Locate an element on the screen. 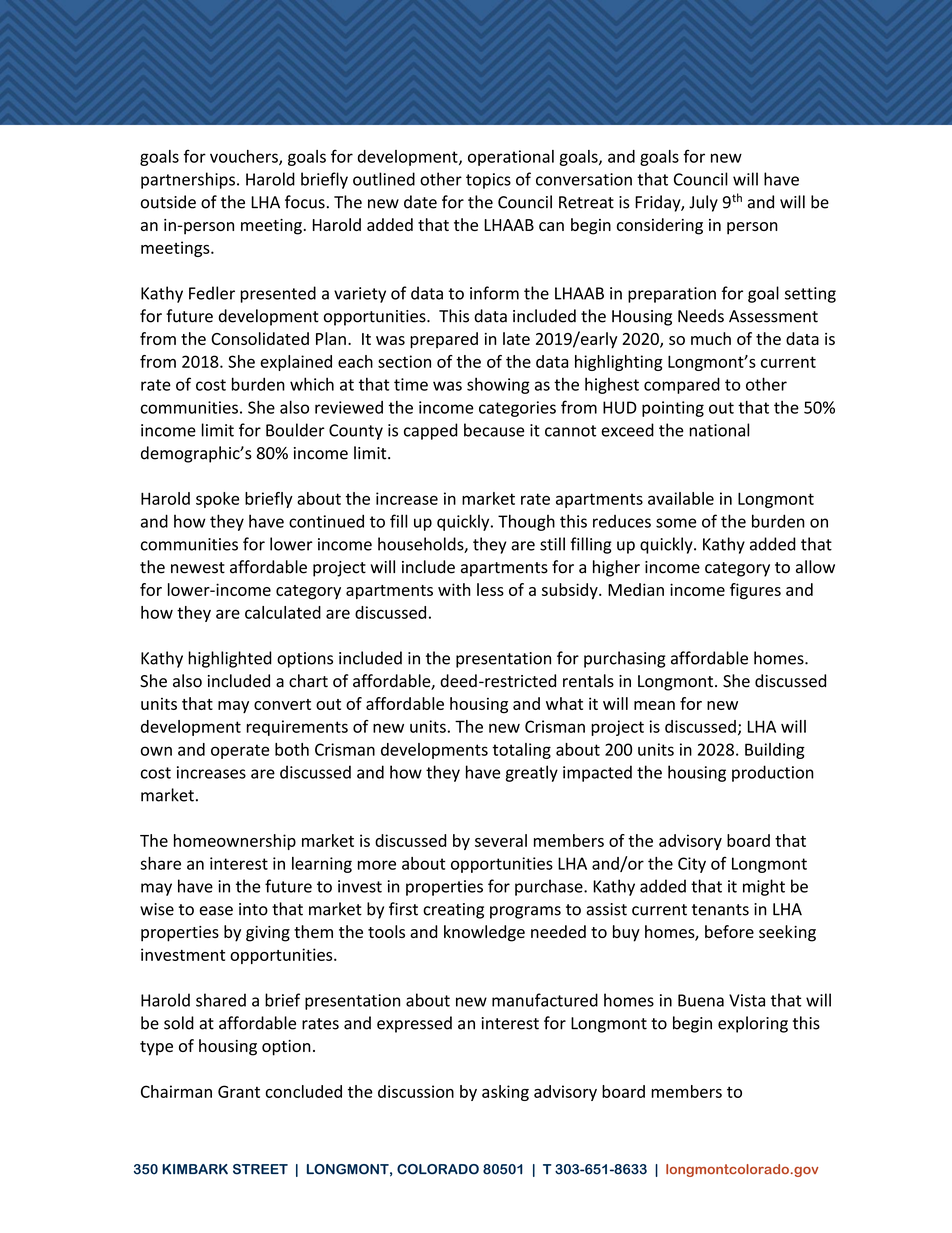  showing is located at coordinates (498, 385).
